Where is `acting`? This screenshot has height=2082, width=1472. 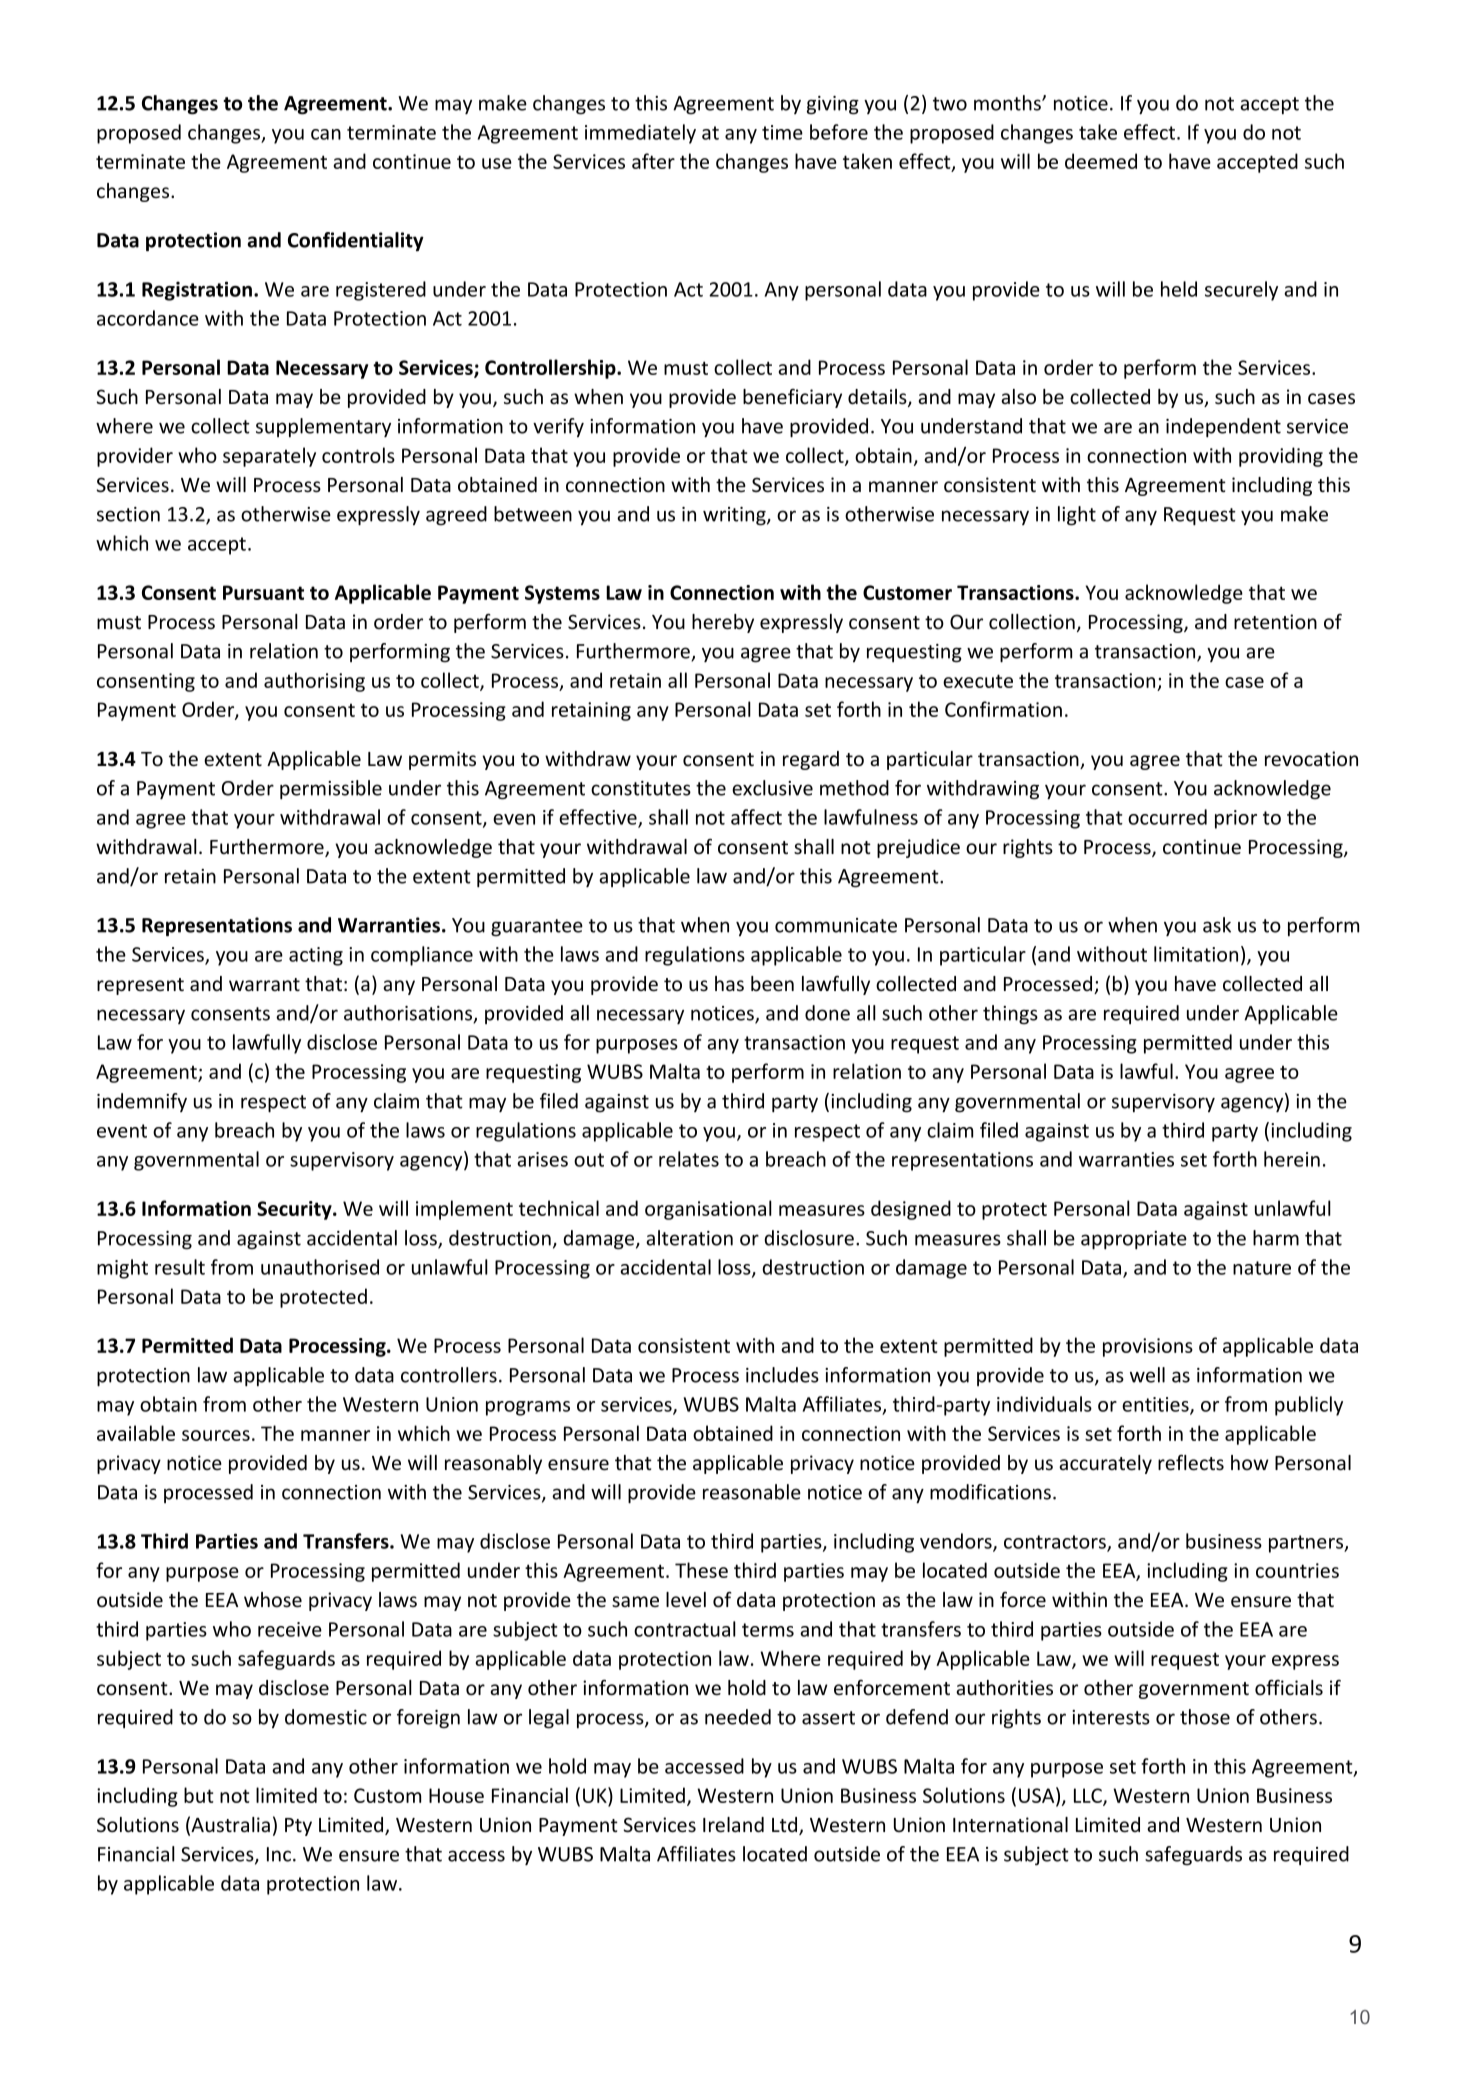 acting is located at coordinates (316, 956).
